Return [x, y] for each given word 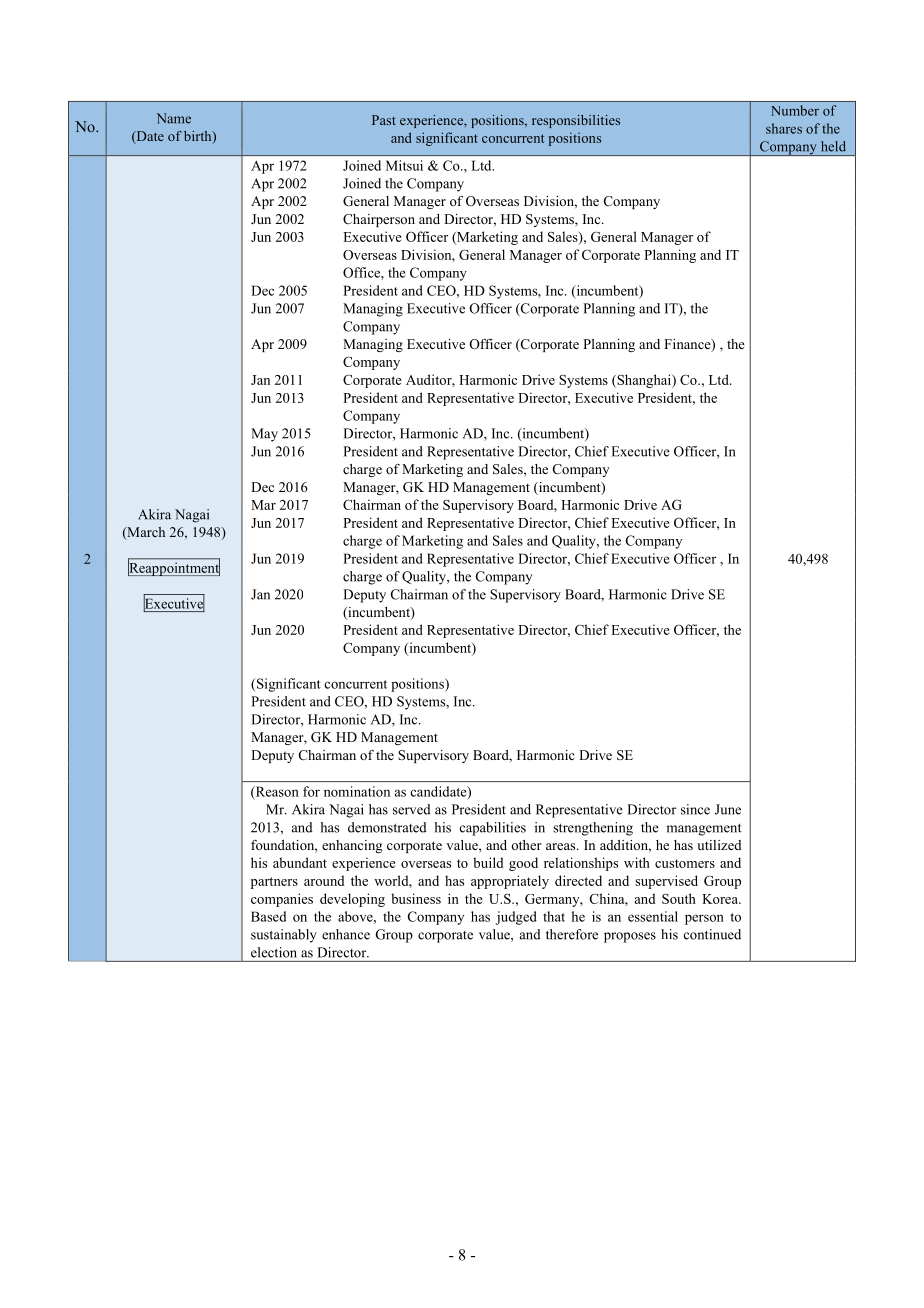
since [695, 809]
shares [784, 128]
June [728, 809]
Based [268, 916]
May [264, 435]
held [833, 146]
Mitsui [404, 165]
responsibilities [576, 121]
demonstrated [387, 827]
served [412, 809]
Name [174, 118]
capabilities [493, 829]
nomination [357, 791]
